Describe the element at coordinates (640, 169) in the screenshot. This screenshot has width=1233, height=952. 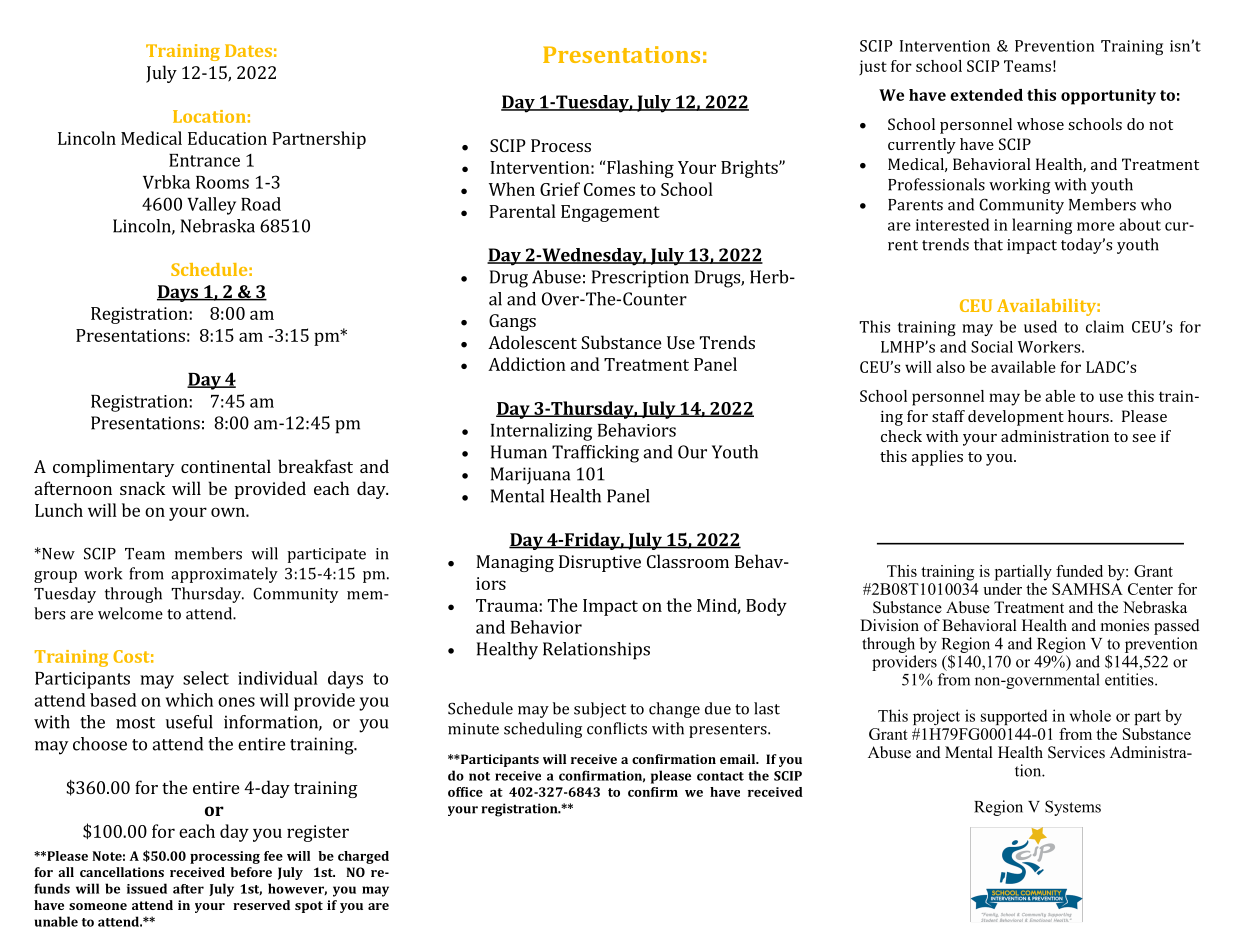
I see `Flashing` at that location.
